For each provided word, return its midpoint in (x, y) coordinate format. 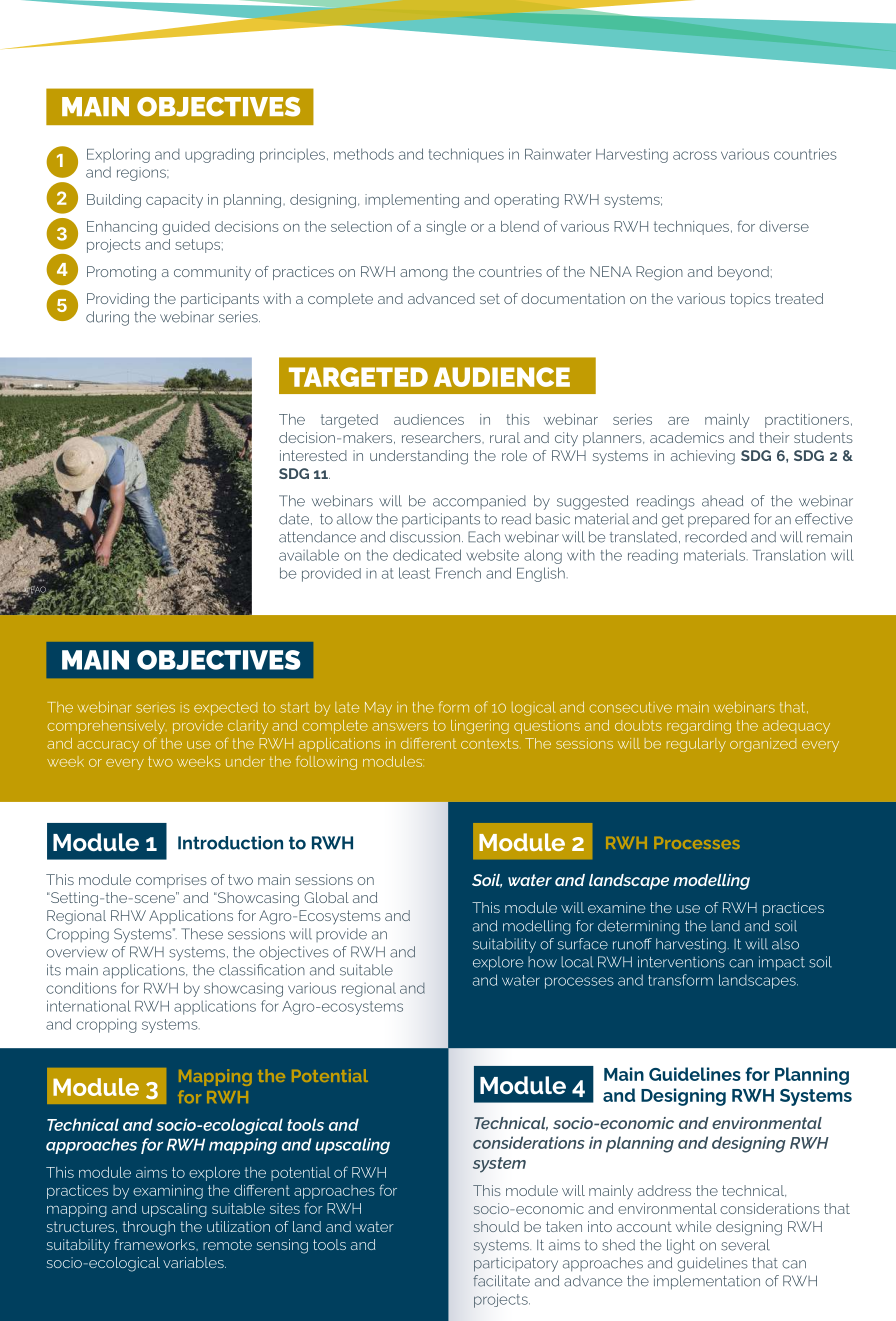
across (695, 155)
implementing (412, 201)
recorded (716, 537)
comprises (171, 881)
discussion (426, 537)
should (496, 1226)
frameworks (155, 1244)
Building (114, 201)
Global (326, 897)
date (294, 519)
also (785, 944)
